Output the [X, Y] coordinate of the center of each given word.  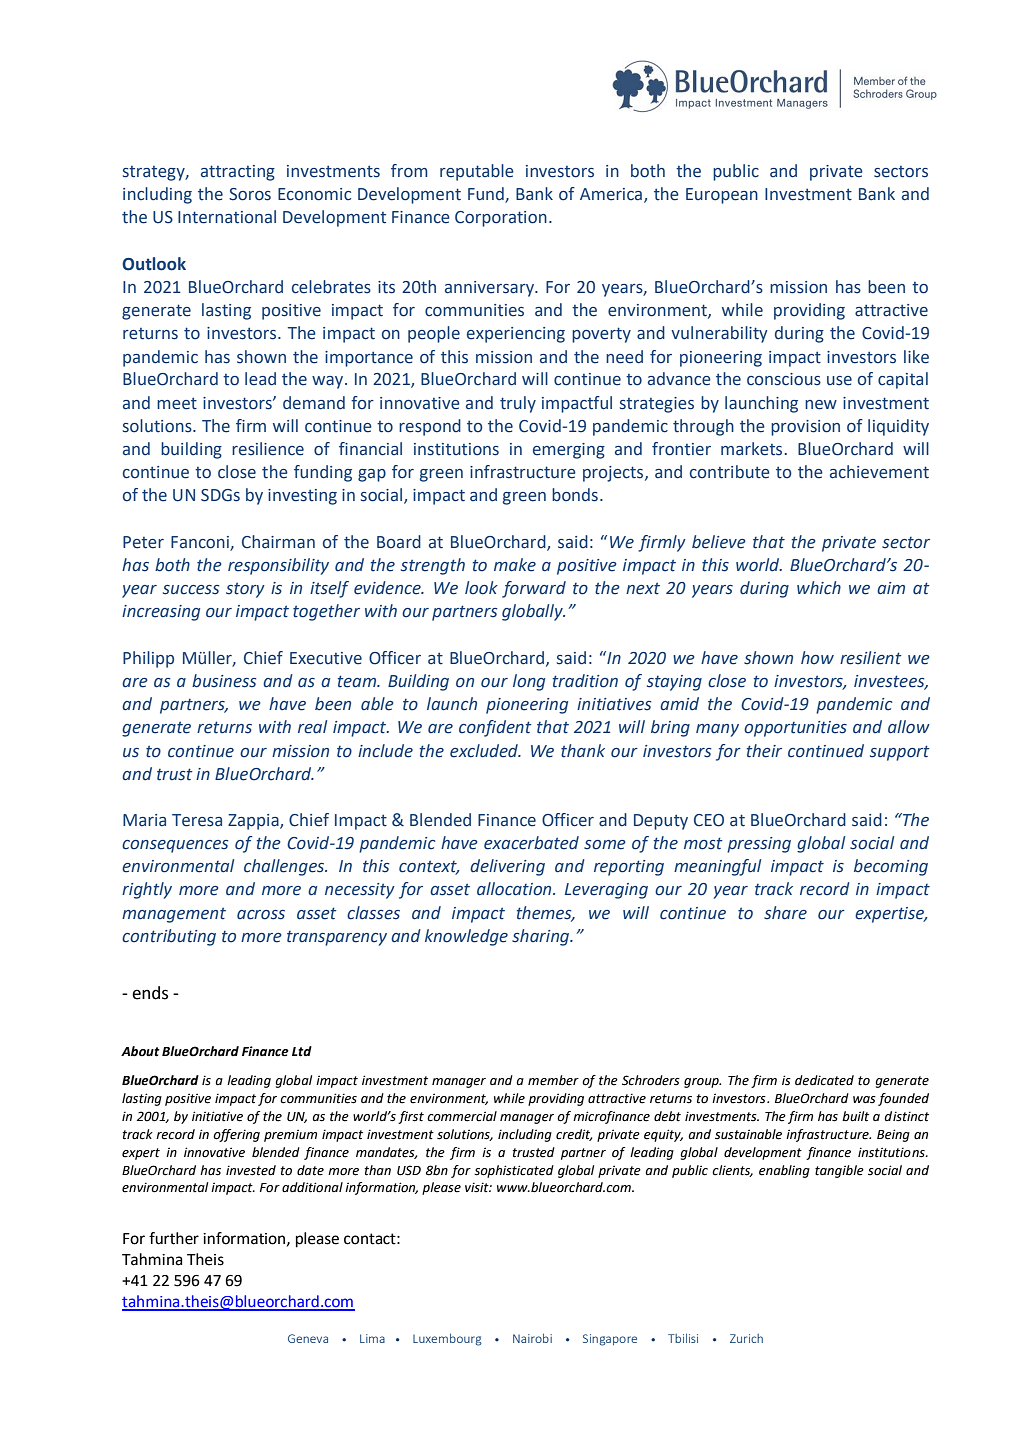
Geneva [308, 1338]
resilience [268, 449]
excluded [485, 751]
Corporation [501, 219]
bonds [575, 495]
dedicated [824, 1080]
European [722, 196]
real [312, 727]
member [553, 1080]
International [227, 217]
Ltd [302, 1051]
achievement [879, 472]
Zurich [746, 1338]
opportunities [795, 729]
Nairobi [532, 1338]
